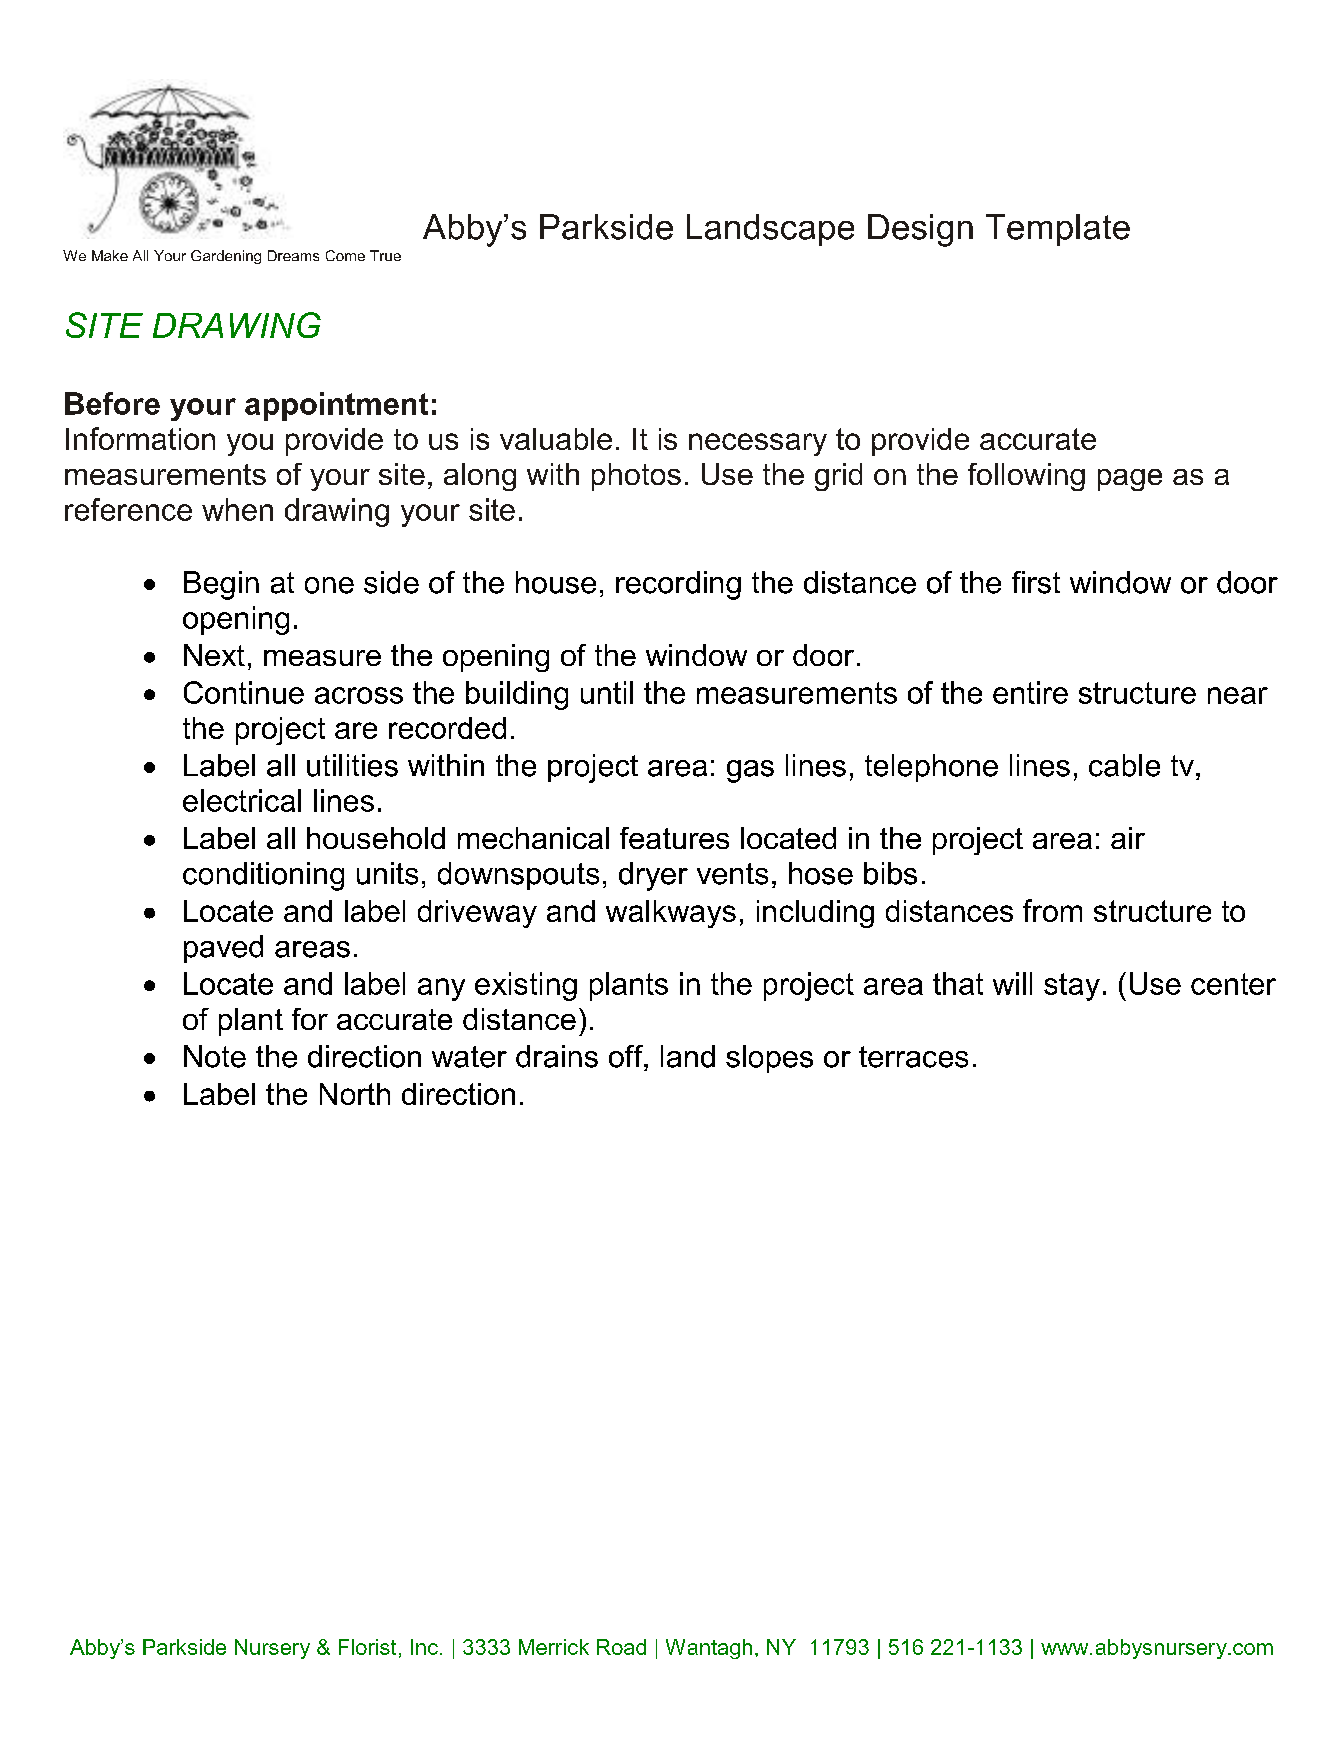 The image size is (1344, 1739). Describe the element at coordinates (226, 257) in the screenshot. I see `Gardening` at that location.
